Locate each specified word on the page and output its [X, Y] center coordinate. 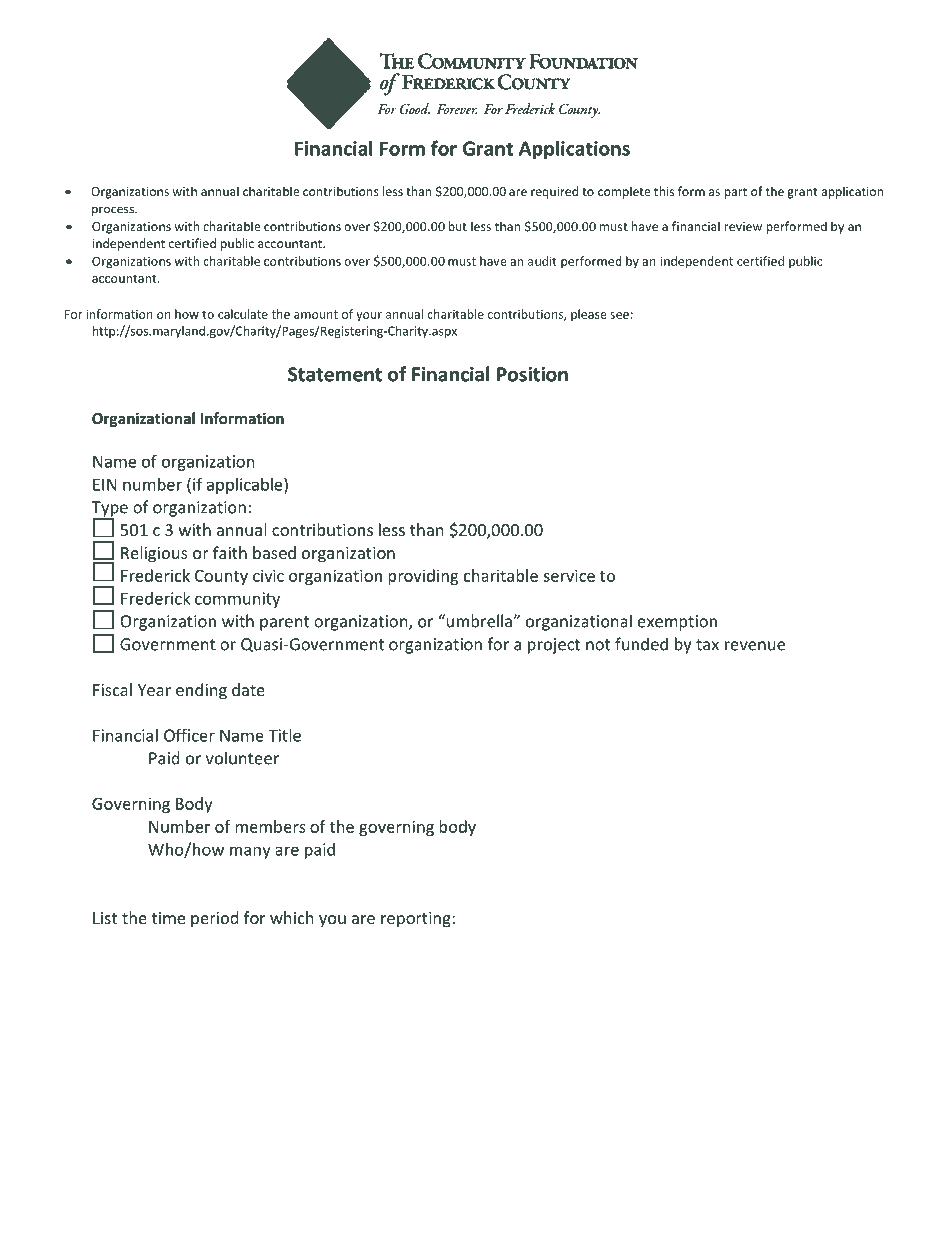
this [664, 191]
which [292, 917]
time [168, 918]
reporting [417, 920]
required [554, 192]
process [114, 211]
